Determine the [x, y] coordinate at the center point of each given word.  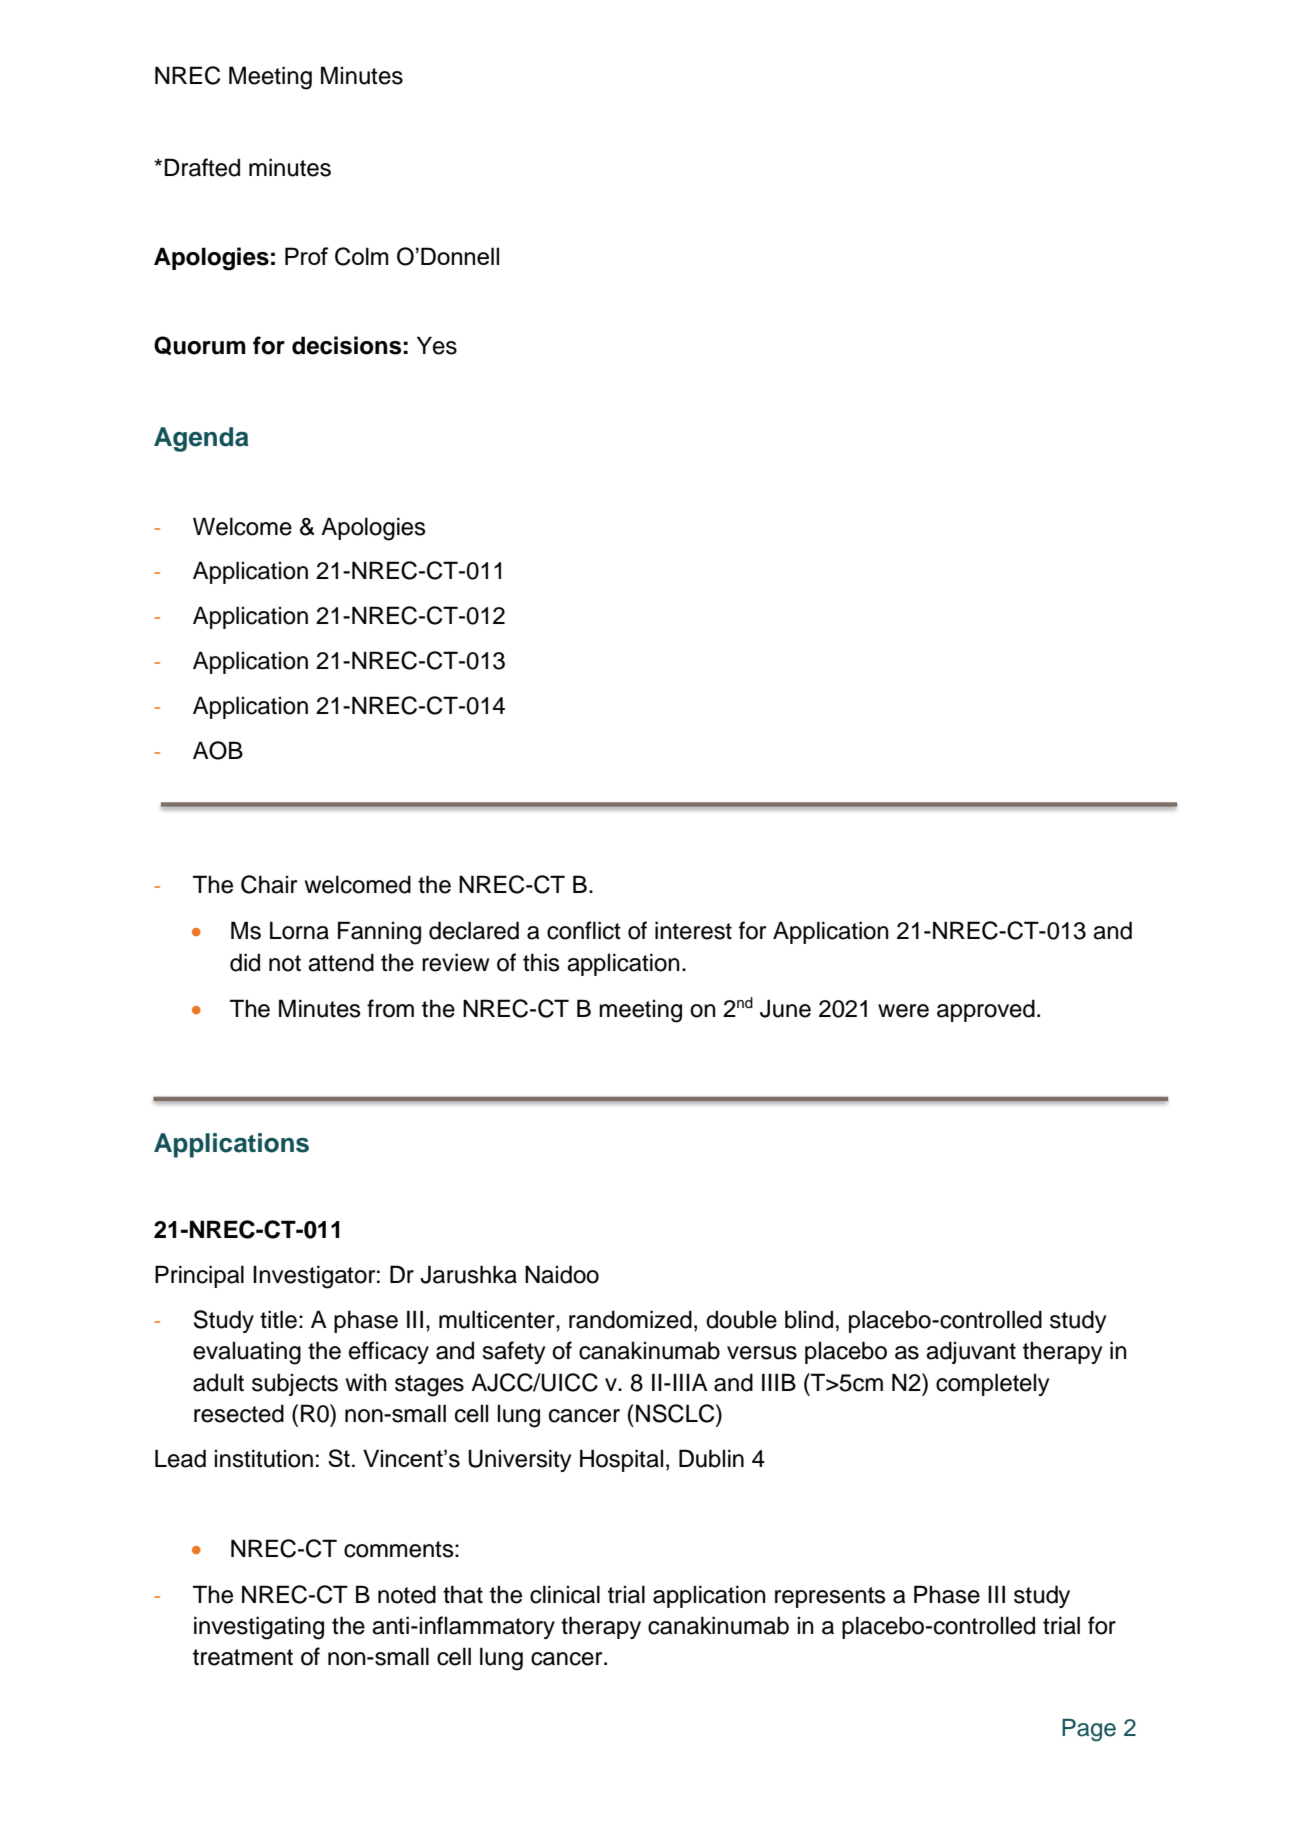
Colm [361, 256]
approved [986, 1010]
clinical [565, 1594]
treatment [243, 1657]
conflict [584, 930]
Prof [306, 256]
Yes [437, 345]
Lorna [299, 930]
